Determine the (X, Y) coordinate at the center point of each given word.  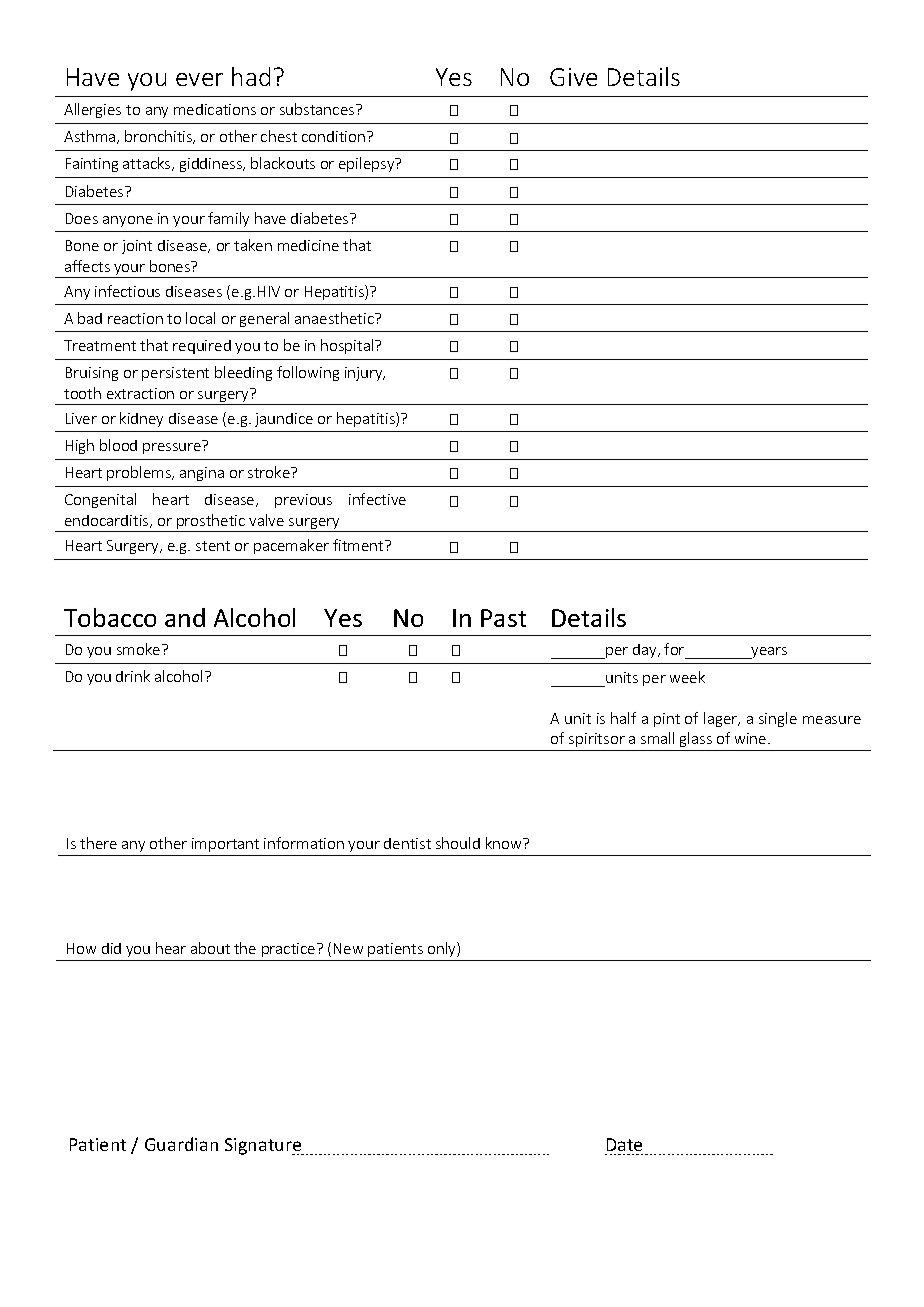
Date (624, 1144)
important (225, 845)
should (458, 843)
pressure (172, 448)
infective (377, 499)
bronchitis (160, 137)
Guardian (181, 1144)
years (768, 653)
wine (752, 738)
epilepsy (368, 164)
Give (573, 77)
